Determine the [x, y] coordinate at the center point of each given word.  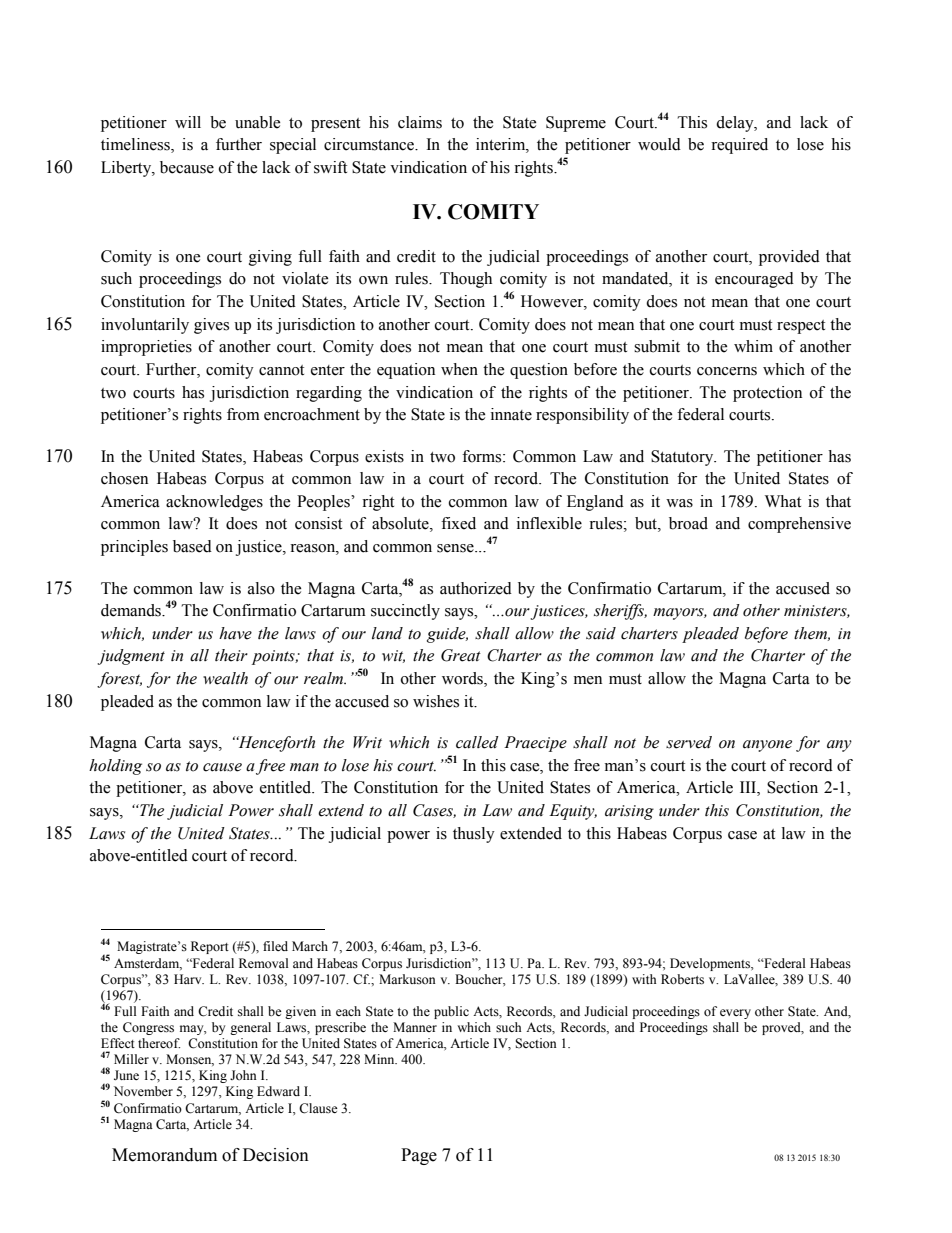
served [689, 742]
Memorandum [164, 1155]
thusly [474, 835]
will [188, 122]
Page [419, 1156]
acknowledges [214, 503]
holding [115, 767]
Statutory [683, 458]
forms [483, 456]
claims [420, 122]
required [739, 146]
